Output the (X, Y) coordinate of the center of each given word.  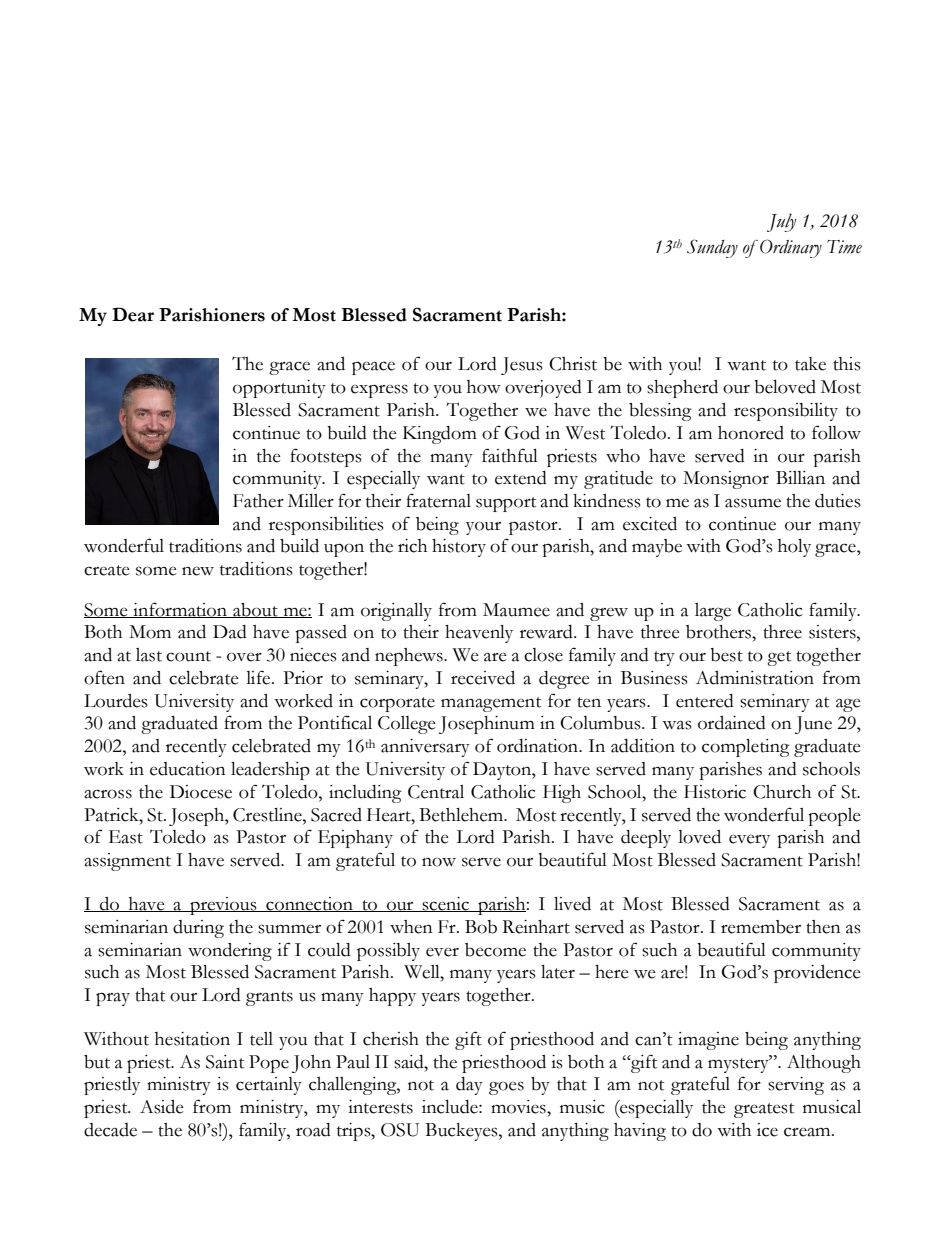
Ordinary (791, 248)
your (483, 528)
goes (506, 1088)
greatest (764, 1110)
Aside (162, 1107)
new (198, 571)
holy (794, 548)
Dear (133, 314)
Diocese (201, 792)
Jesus (522, 366)
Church (782, 792)
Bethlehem (462, 815)
